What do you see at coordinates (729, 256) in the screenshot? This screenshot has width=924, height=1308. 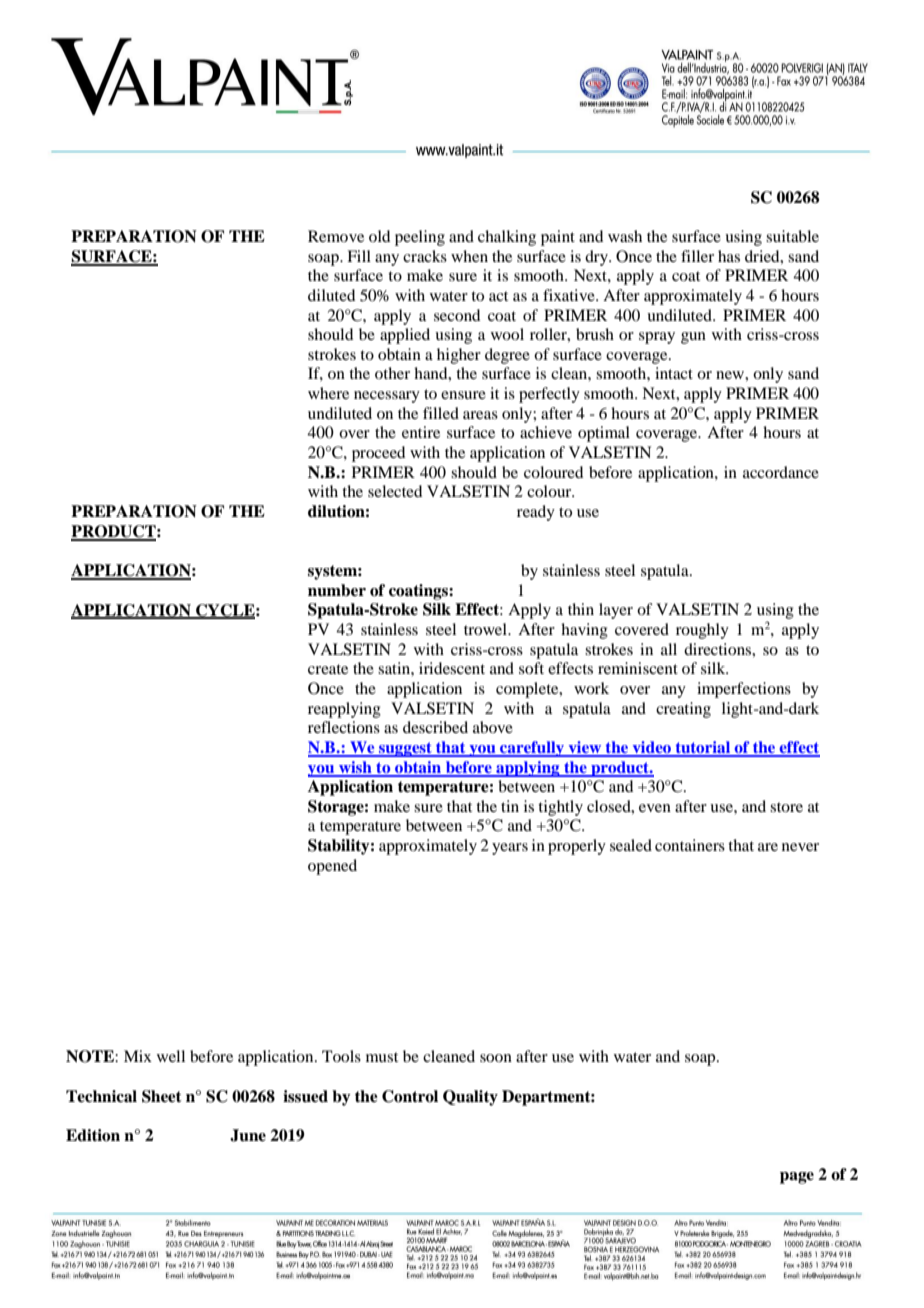 I see `has` at bounding box center [729, 256].
